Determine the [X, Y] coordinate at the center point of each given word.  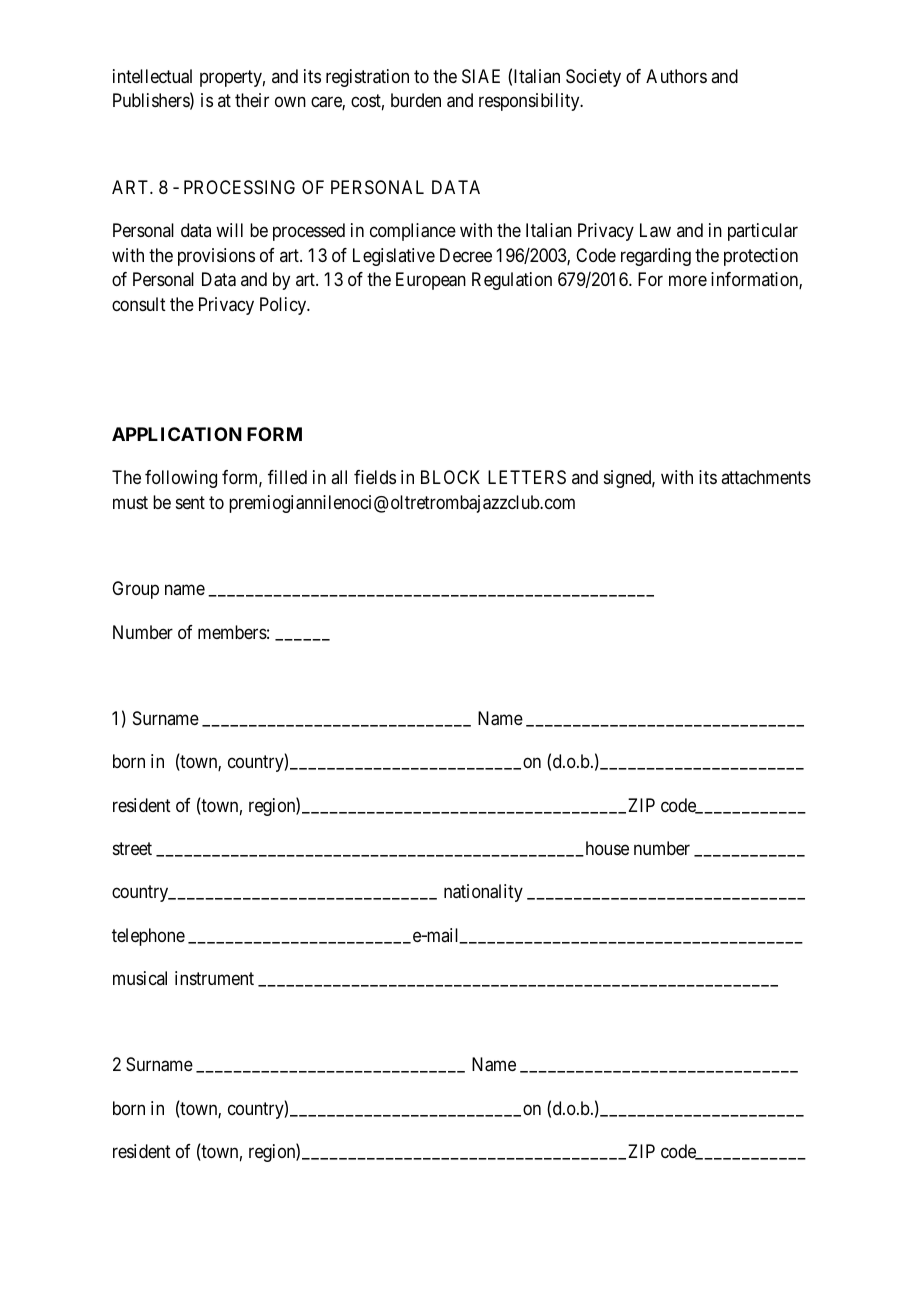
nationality [483, 893]
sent [190, 502]
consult [139, 304]
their [252, 100]
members [232, 632]
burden [416, 100]
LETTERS [527, 477]
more [688, 281]
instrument [214, 978]
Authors [676, 76]
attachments [766, 477]
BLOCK [450, 477]
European [431, 281]
